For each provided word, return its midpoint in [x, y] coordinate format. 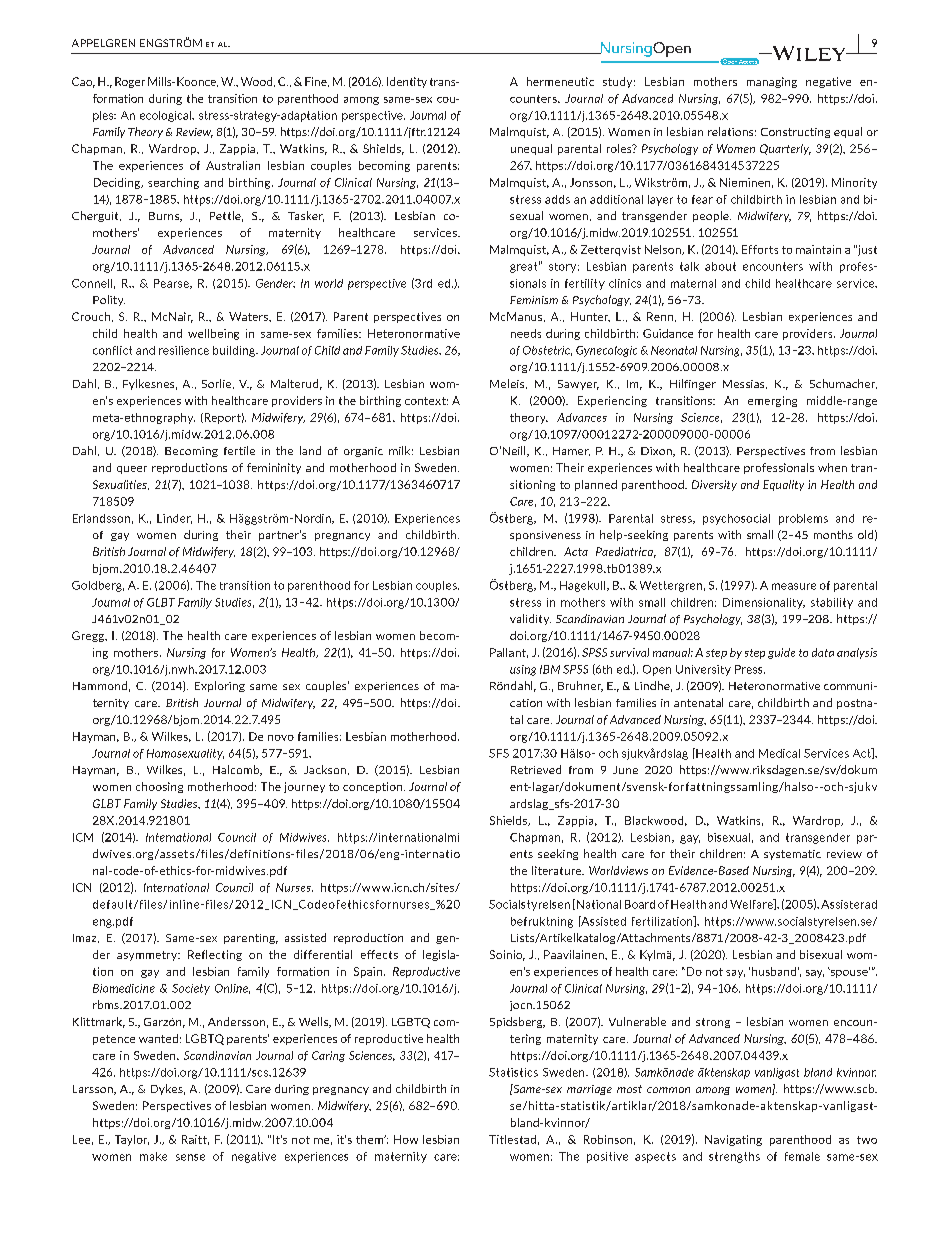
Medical [779, 753]
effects [379, 954]
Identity [407, 82]
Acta [576, 551]
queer [132, 470]
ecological [166, 116]
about [720, 266]
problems [803, 519]
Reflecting [215, 955]
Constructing [795, 133]
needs [526, 333]
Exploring [220, 686]
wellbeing [213, 334]
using [523, 670]
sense [190, 1157]
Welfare [752, 904]
